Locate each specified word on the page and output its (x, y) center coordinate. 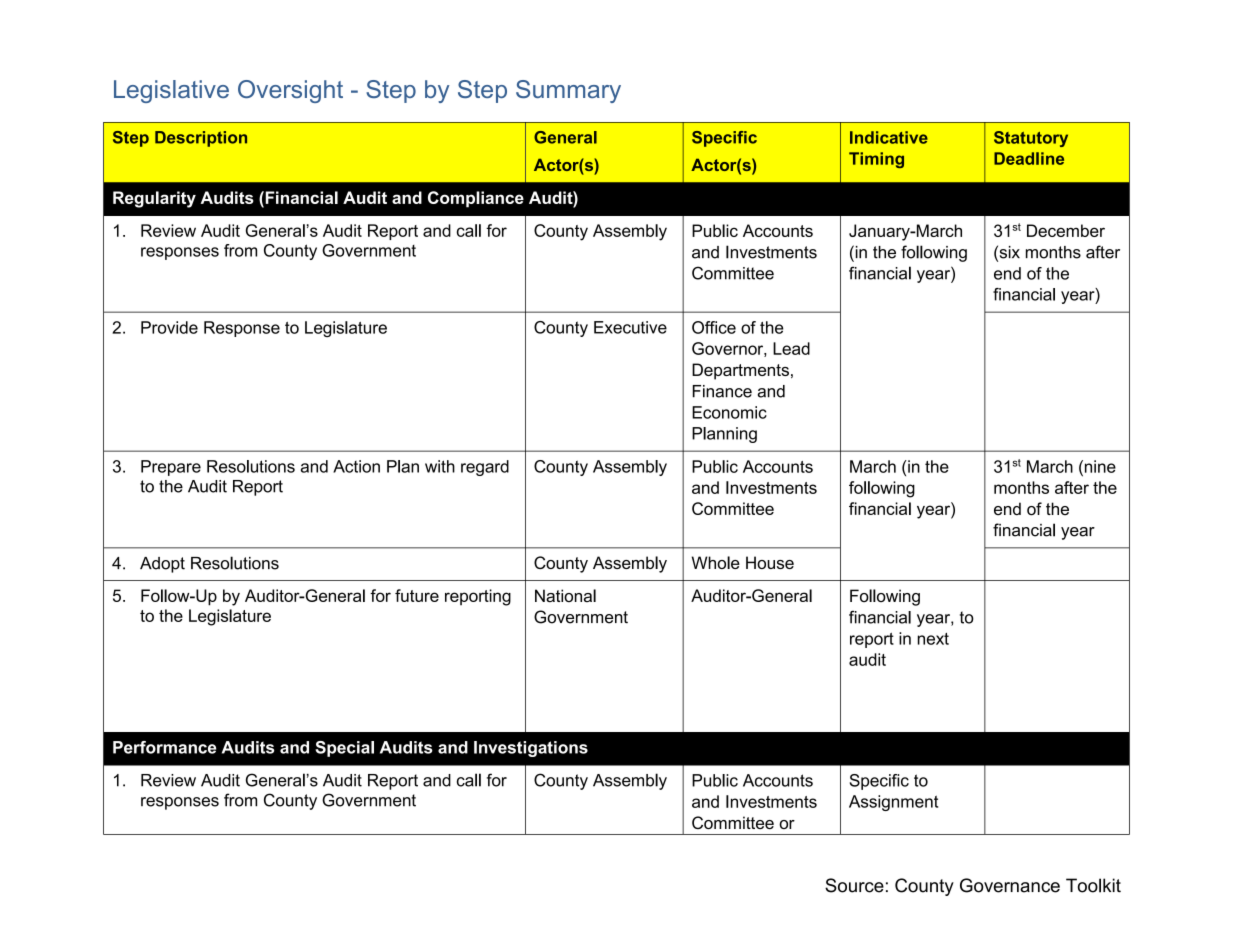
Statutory (1031, 139)
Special (344, 749)
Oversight (290, 91)
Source (854, 885)
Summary (568, 91)
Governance (1010, 885)
